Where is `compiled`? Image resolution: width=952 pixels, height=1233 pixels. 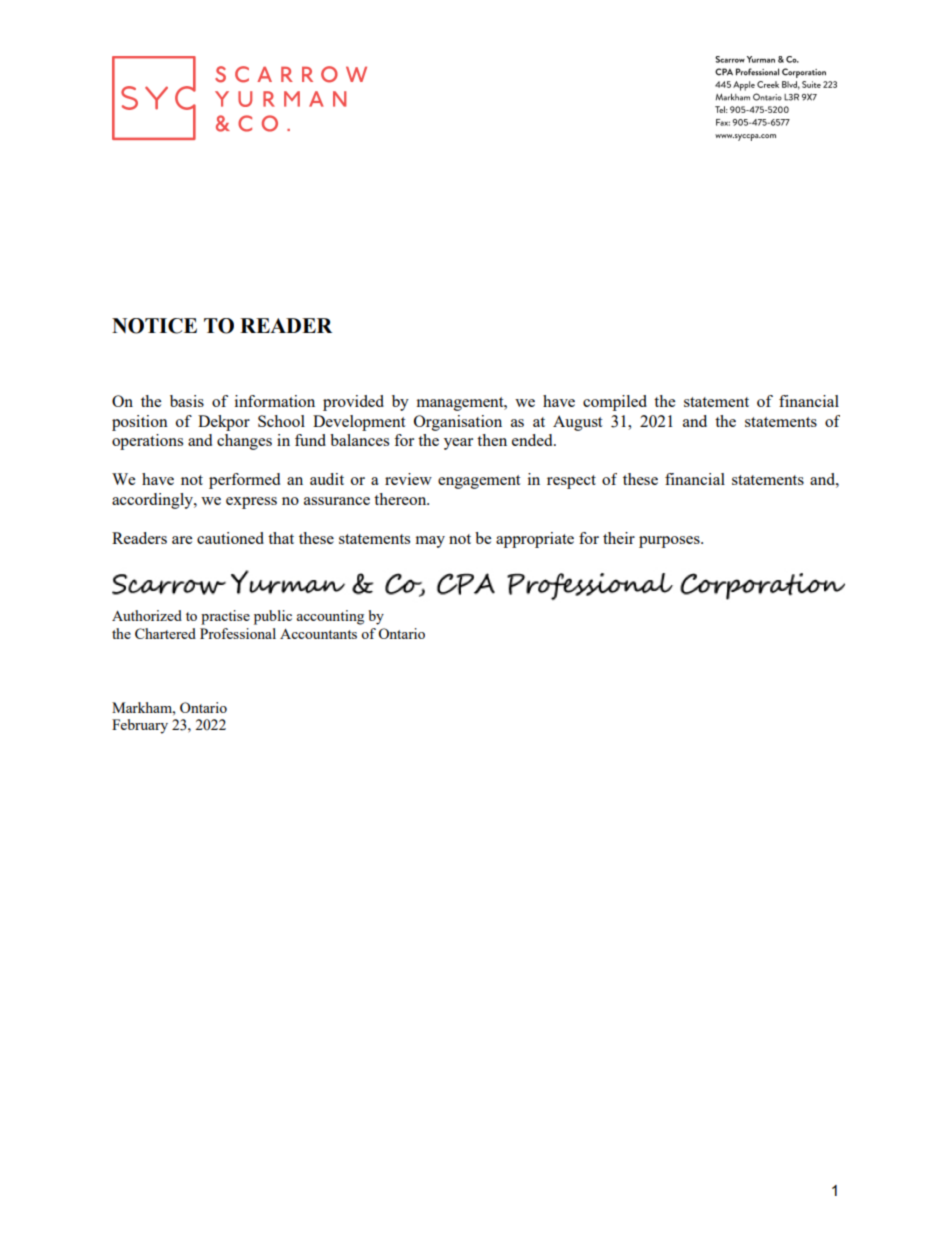
compiled is located at coordinates (615, 403).
